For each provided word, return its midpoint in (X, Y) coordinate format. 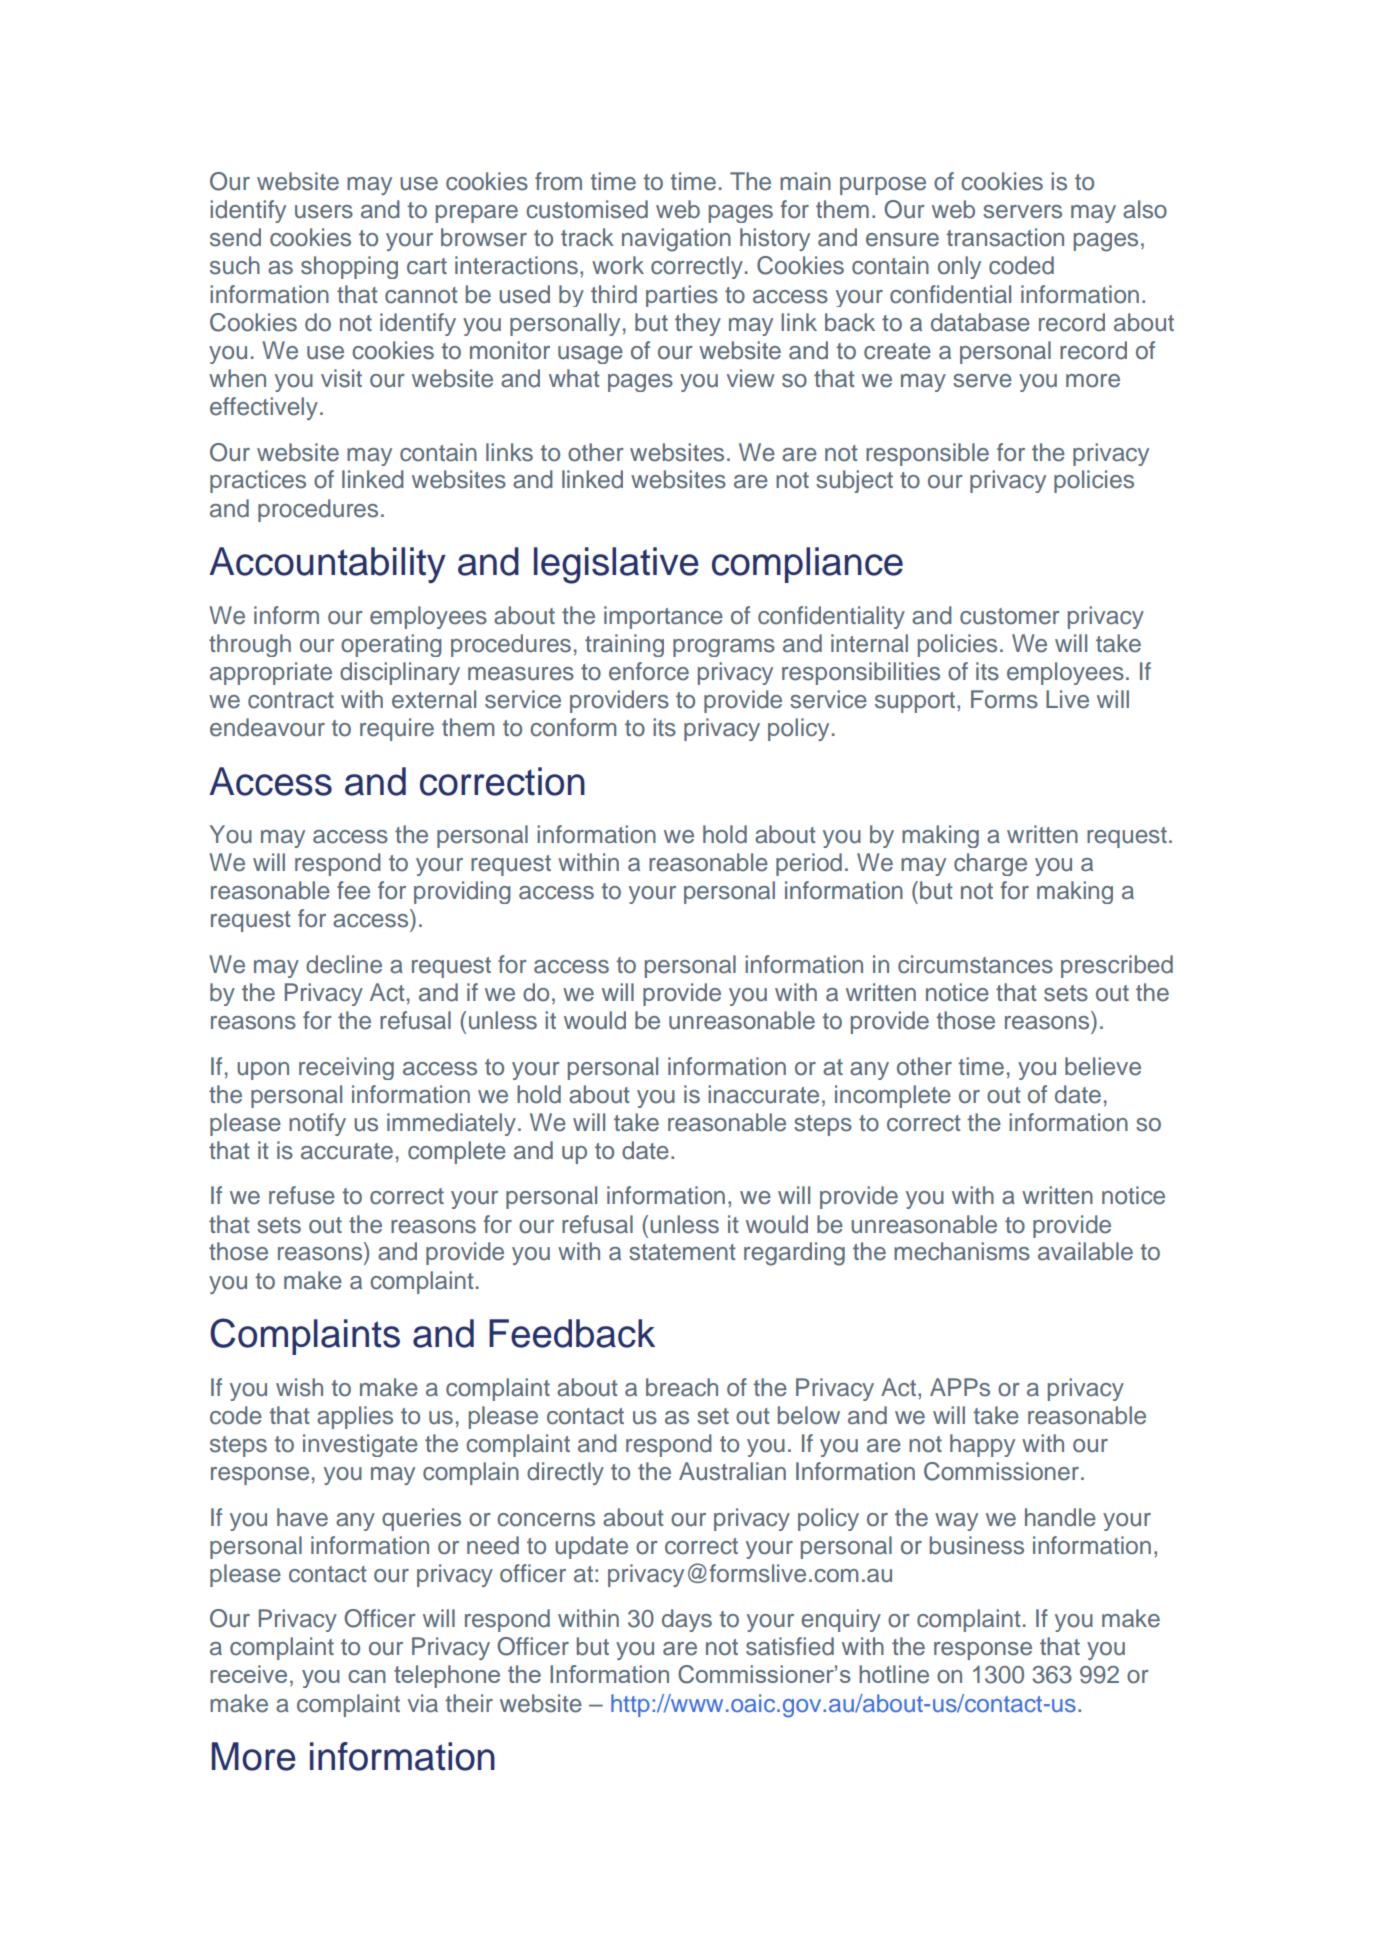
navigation (676, 240)
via (423, 1703)
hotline (894, 1674)
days (687, 1620)
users (324, 212)
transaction (1005, 237)
